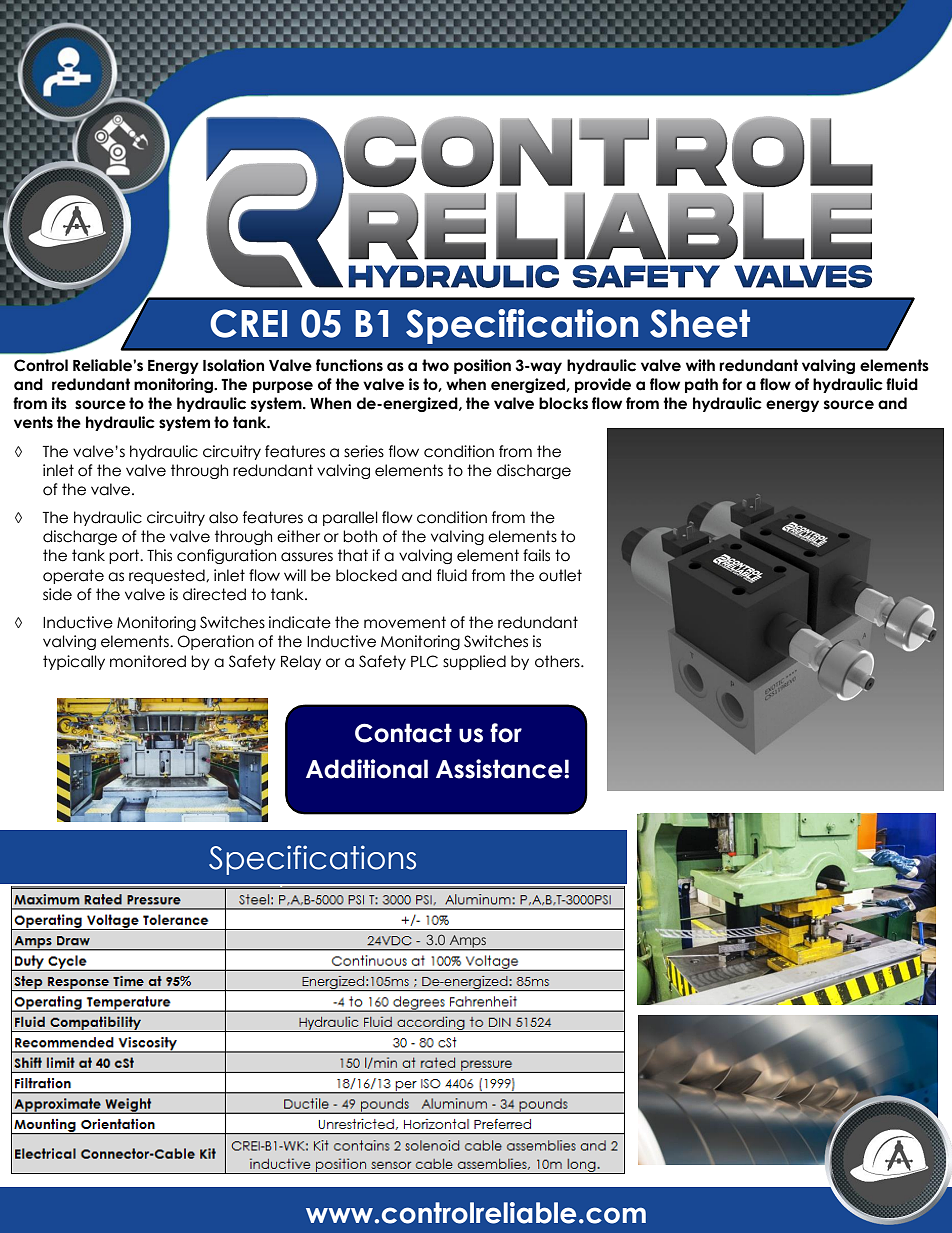 This document has width=952, height=1233. I want to click on Assistance, so click(500, 769).
